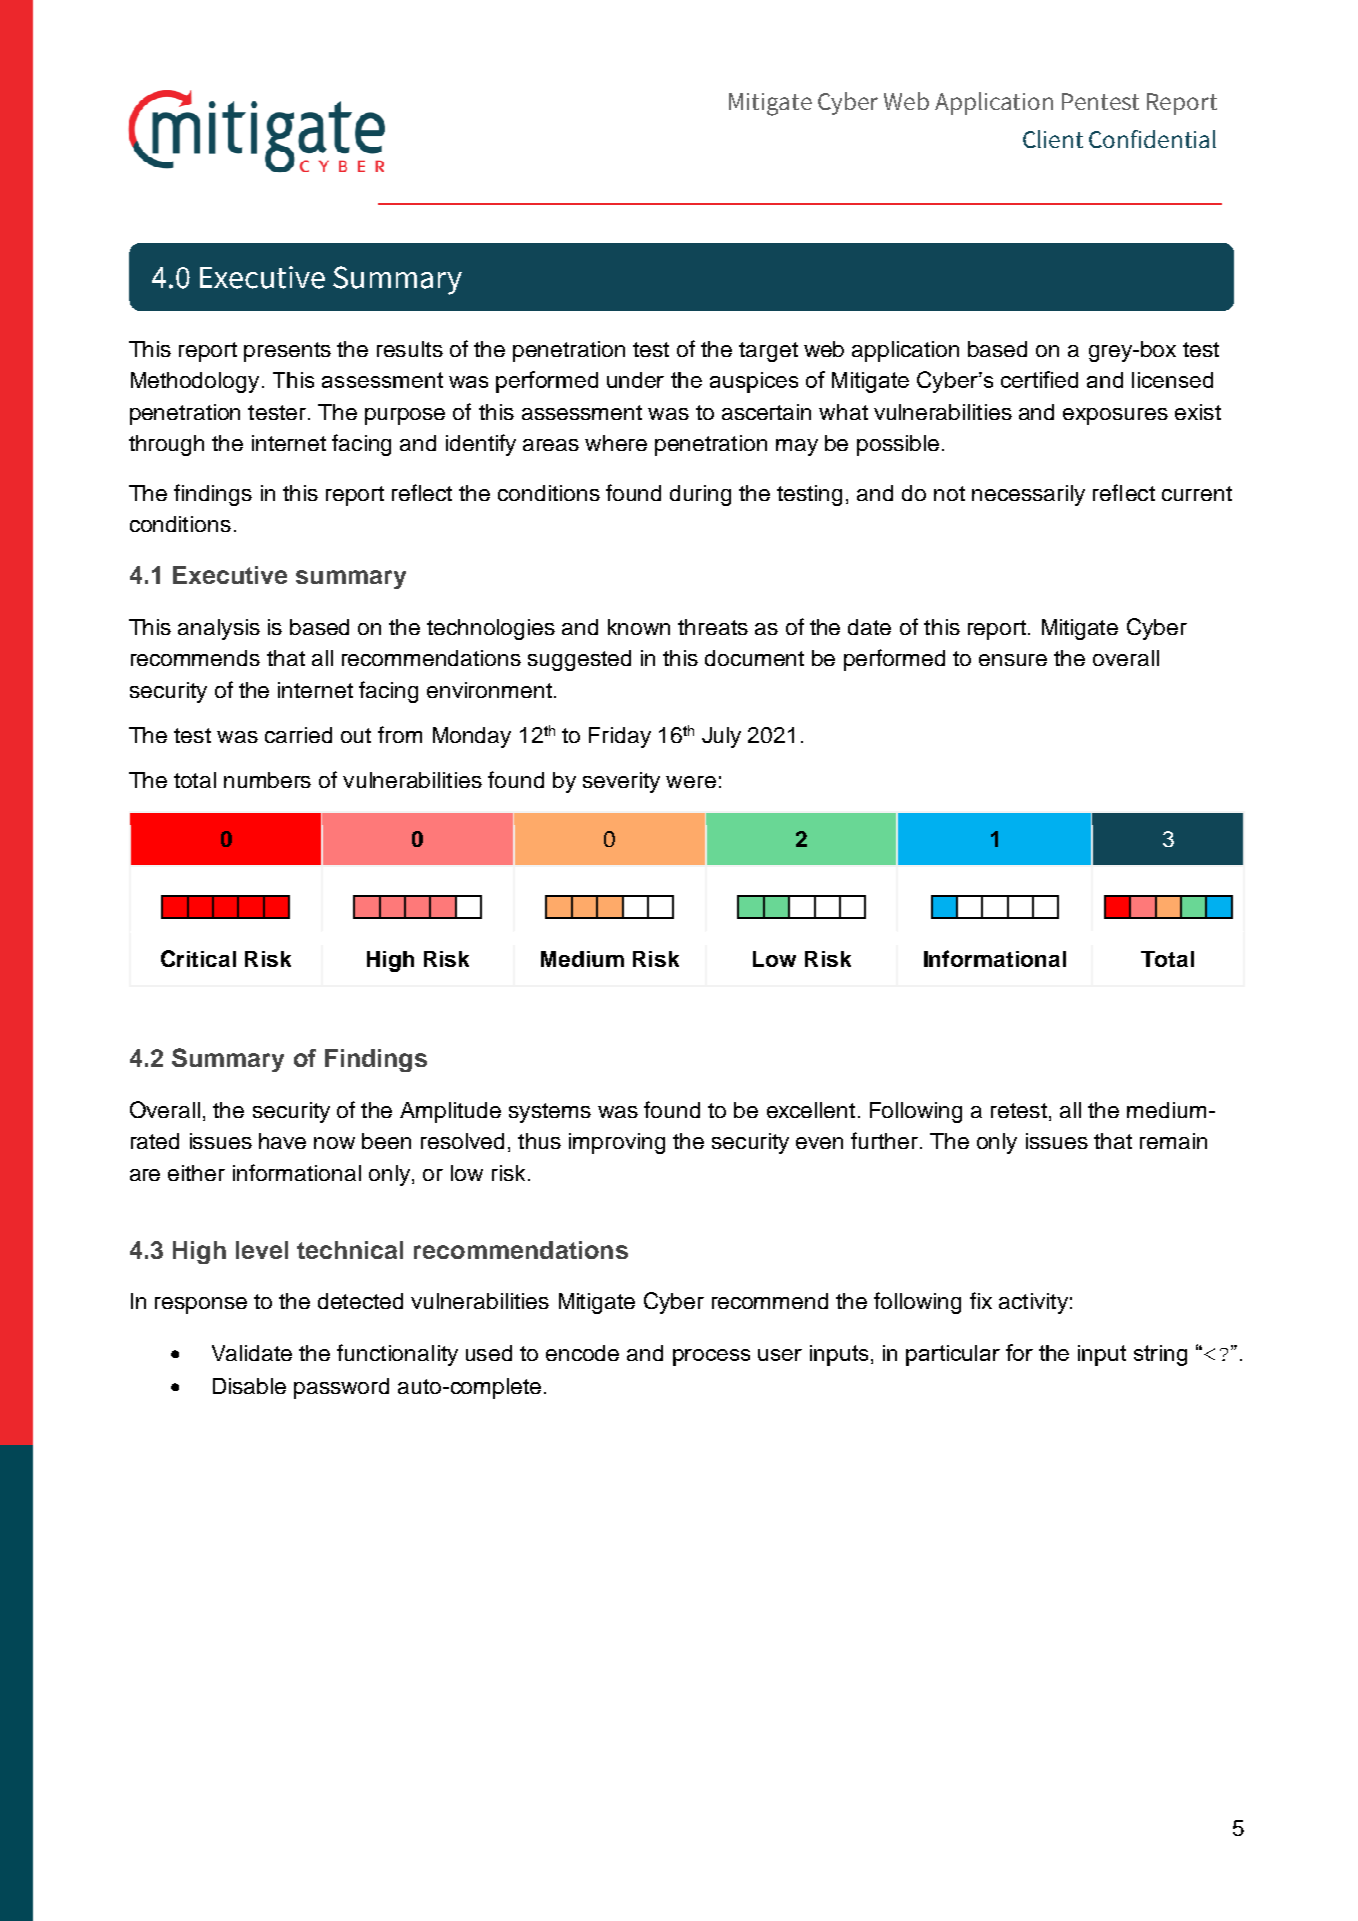 The image size is (1358, 1921). I want to click on were, so click(691, 782).
